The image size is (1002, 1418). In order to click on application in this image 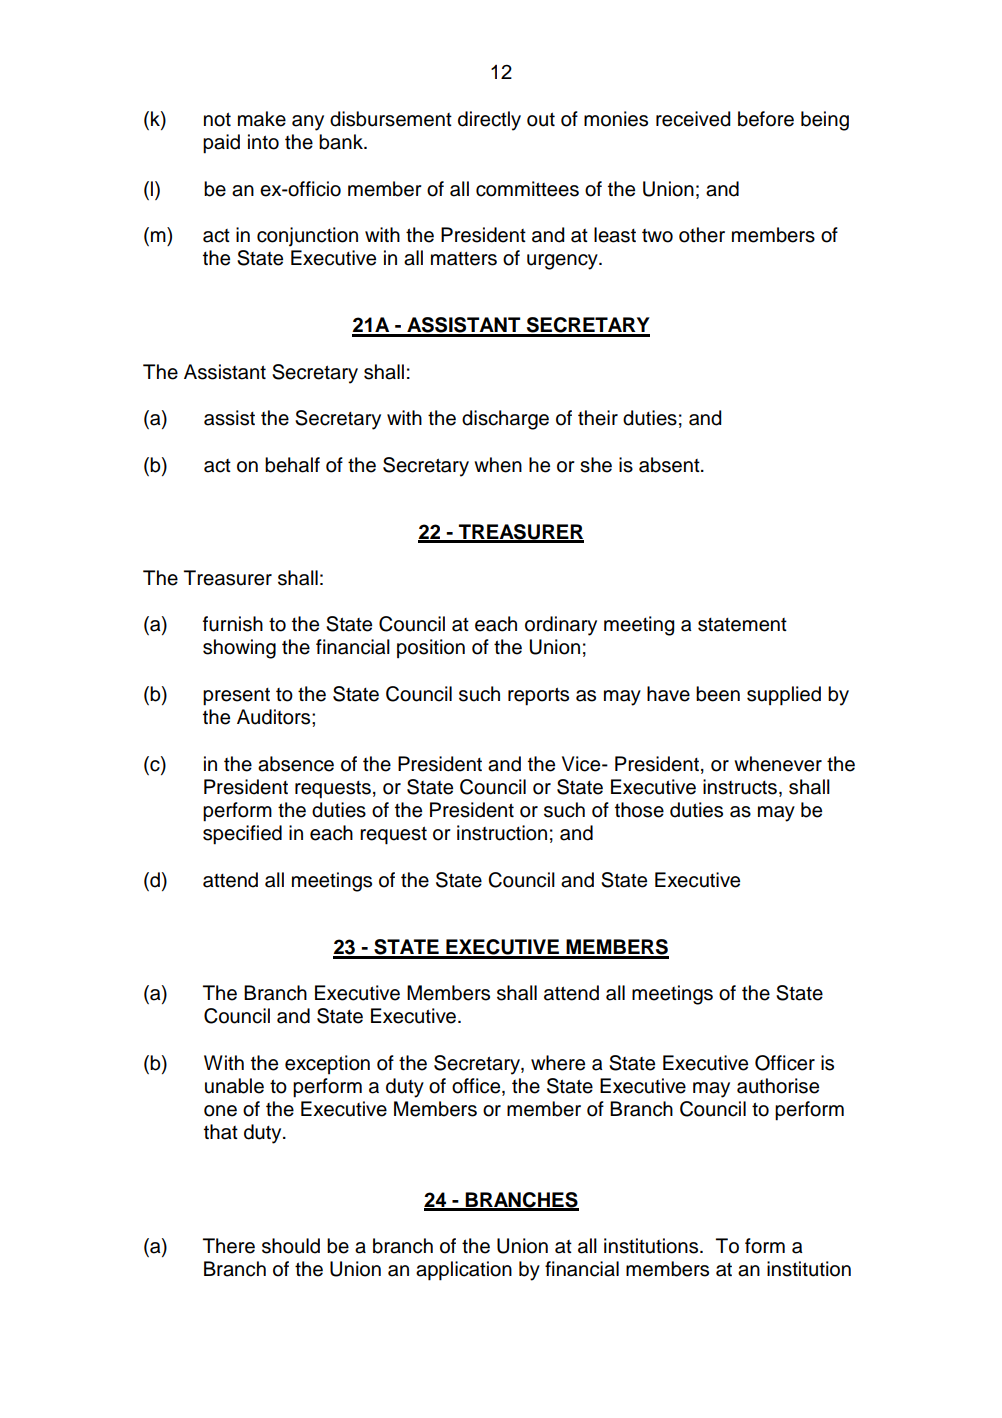, I will do `click(464, 1271)`.
